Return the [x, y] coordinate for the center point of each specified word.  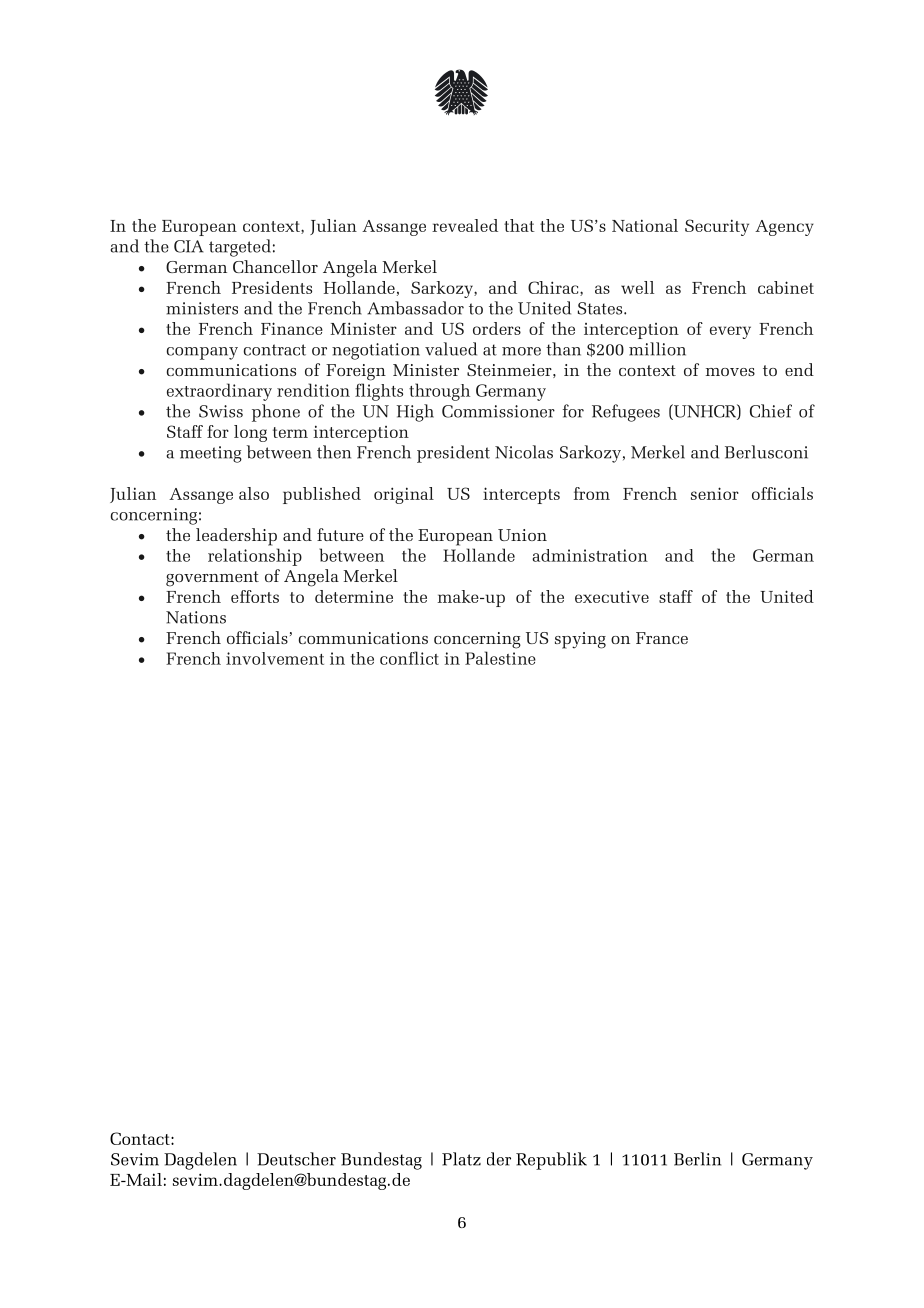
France [662, 638]
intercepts [521, 495]
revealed [465, 225]
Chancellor [275, 266]
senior [715, 493]
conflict [409, 658]
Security [717, 227]
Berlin [697, 1159]
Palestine [500, 658]
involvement [275, 658]
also [254, 493]
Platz [461, 1159]
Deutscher [296, 1159]
